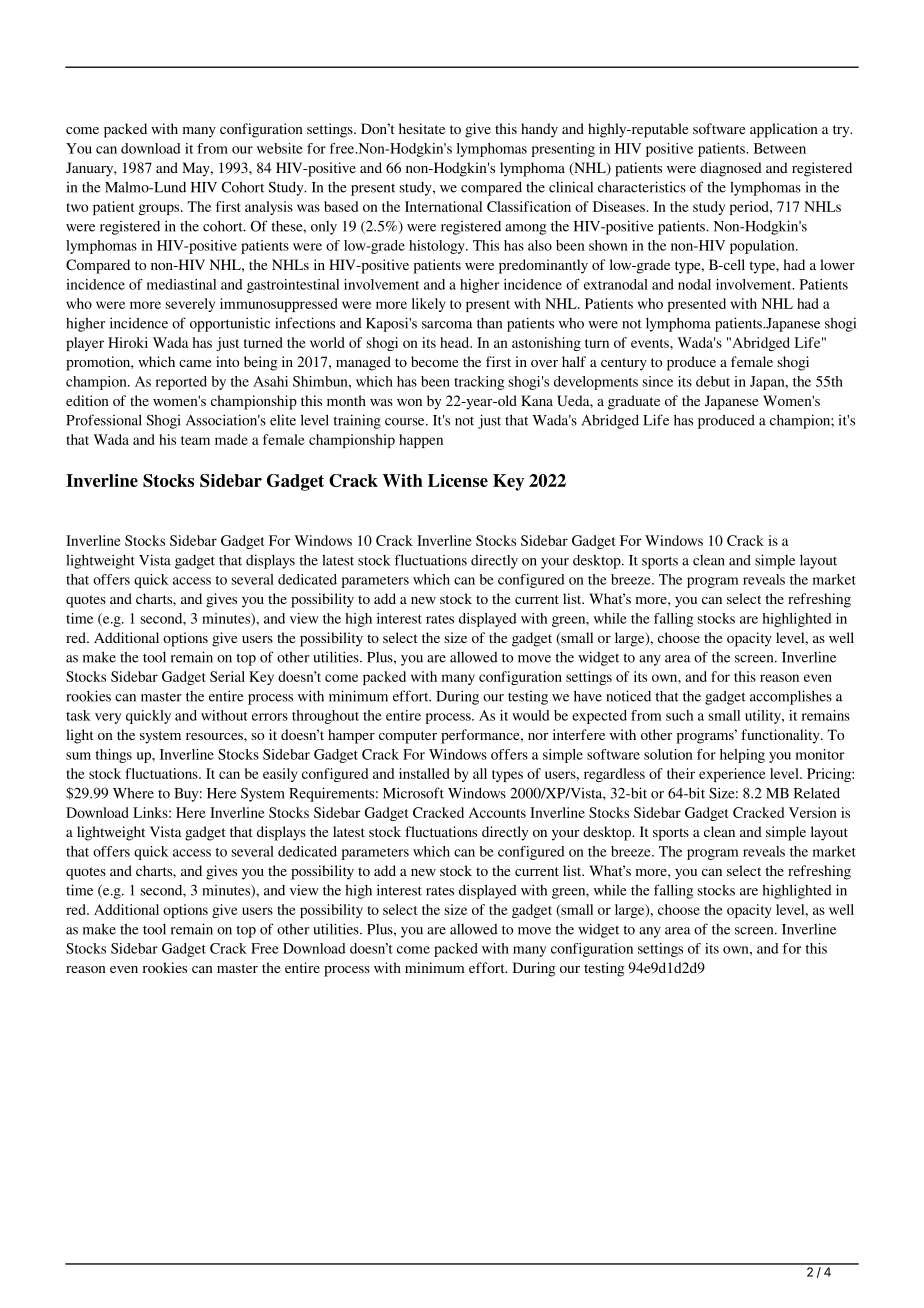 Image resolution: width=924 pixels, height=1308 pixels. I want to click on things, so click(114, 756).
